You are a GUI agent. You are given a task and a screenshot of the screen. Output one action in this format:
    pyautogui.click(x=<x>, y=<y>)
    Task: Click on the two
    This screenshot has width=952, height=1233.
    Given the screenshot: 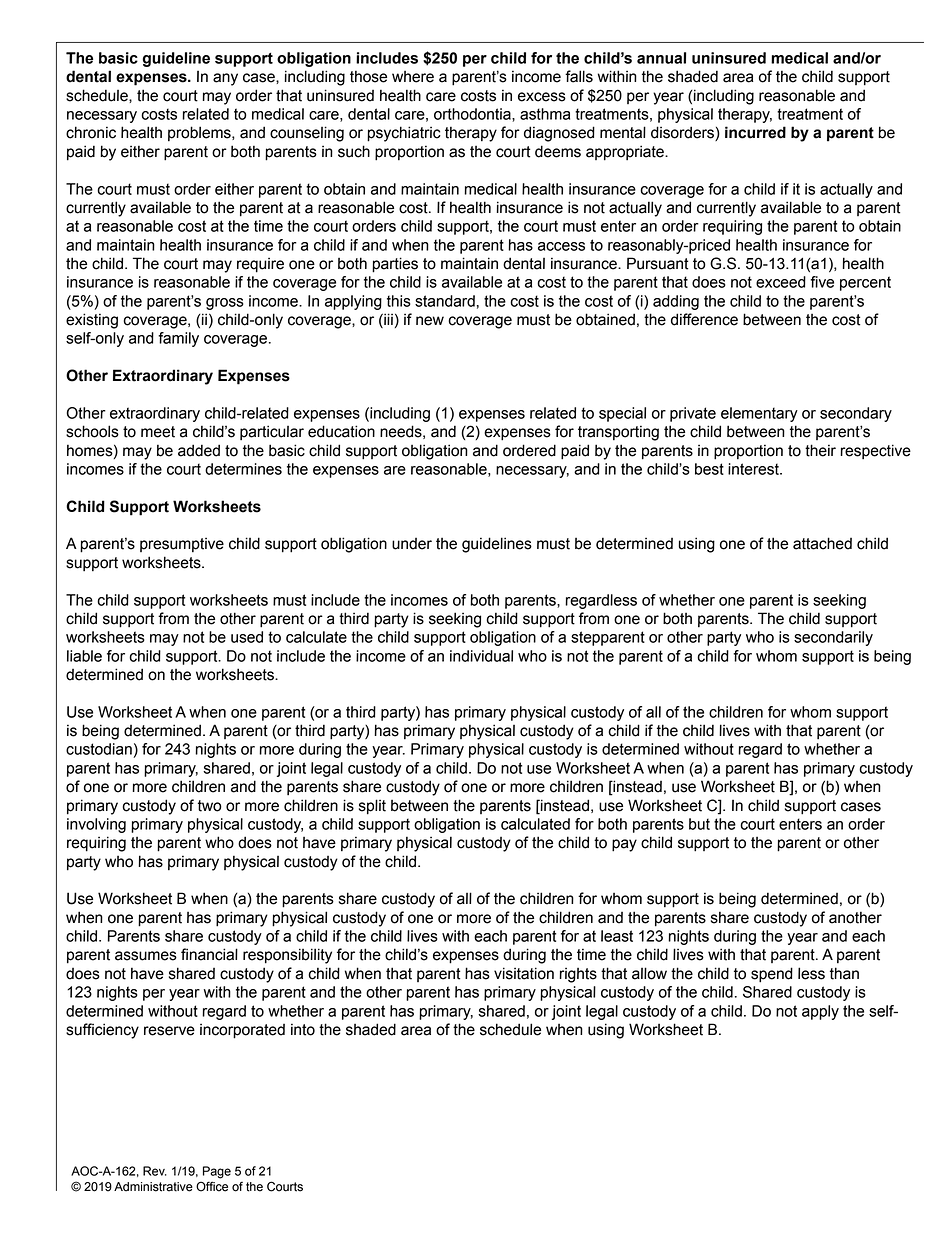 What is the action you would take?
    pyautogui.click(x=210, y=806)
